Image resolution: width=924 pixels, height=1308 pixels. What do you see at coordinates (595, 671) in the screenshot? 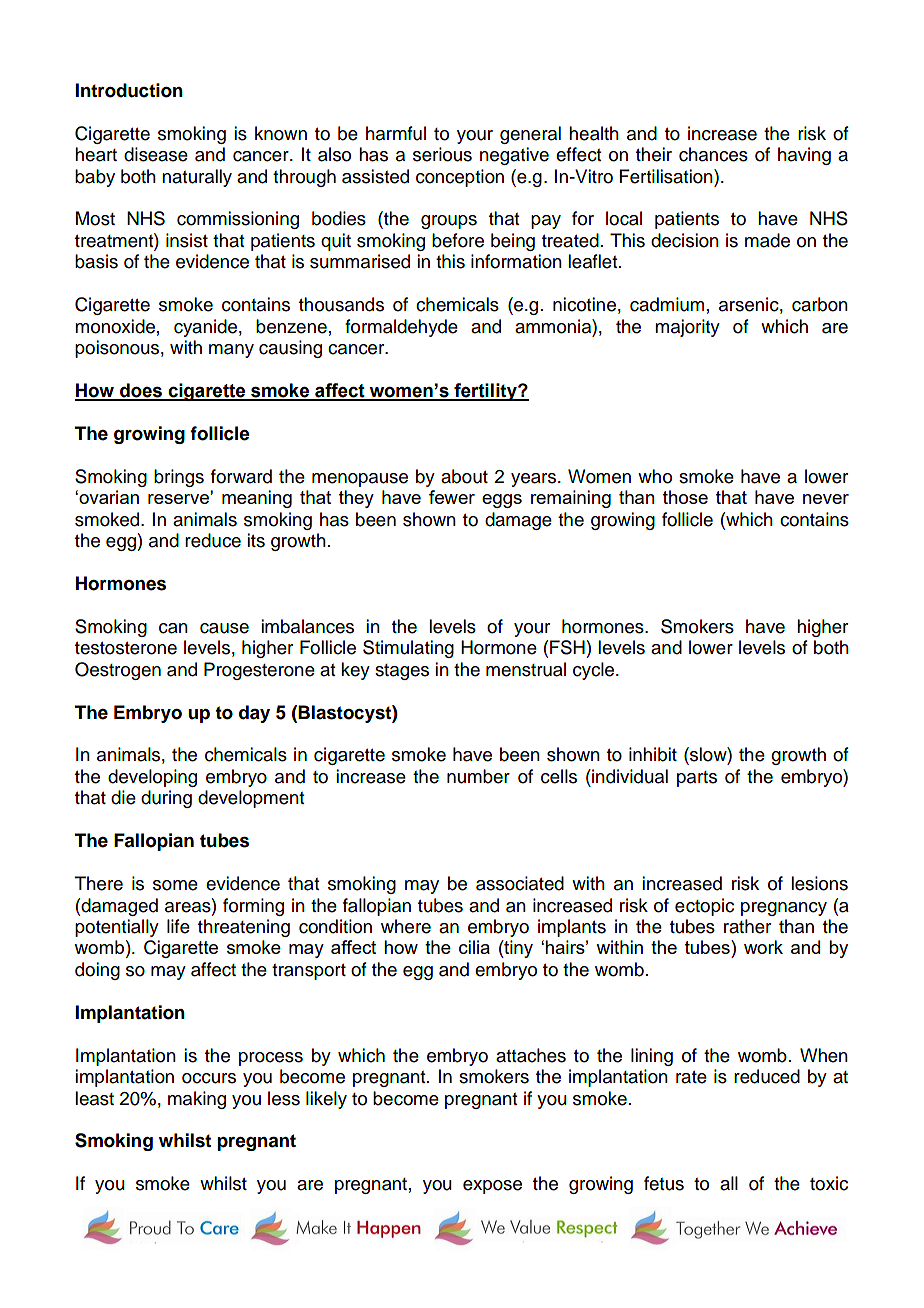
I see `cycle` at bounding box center [595, 671].
